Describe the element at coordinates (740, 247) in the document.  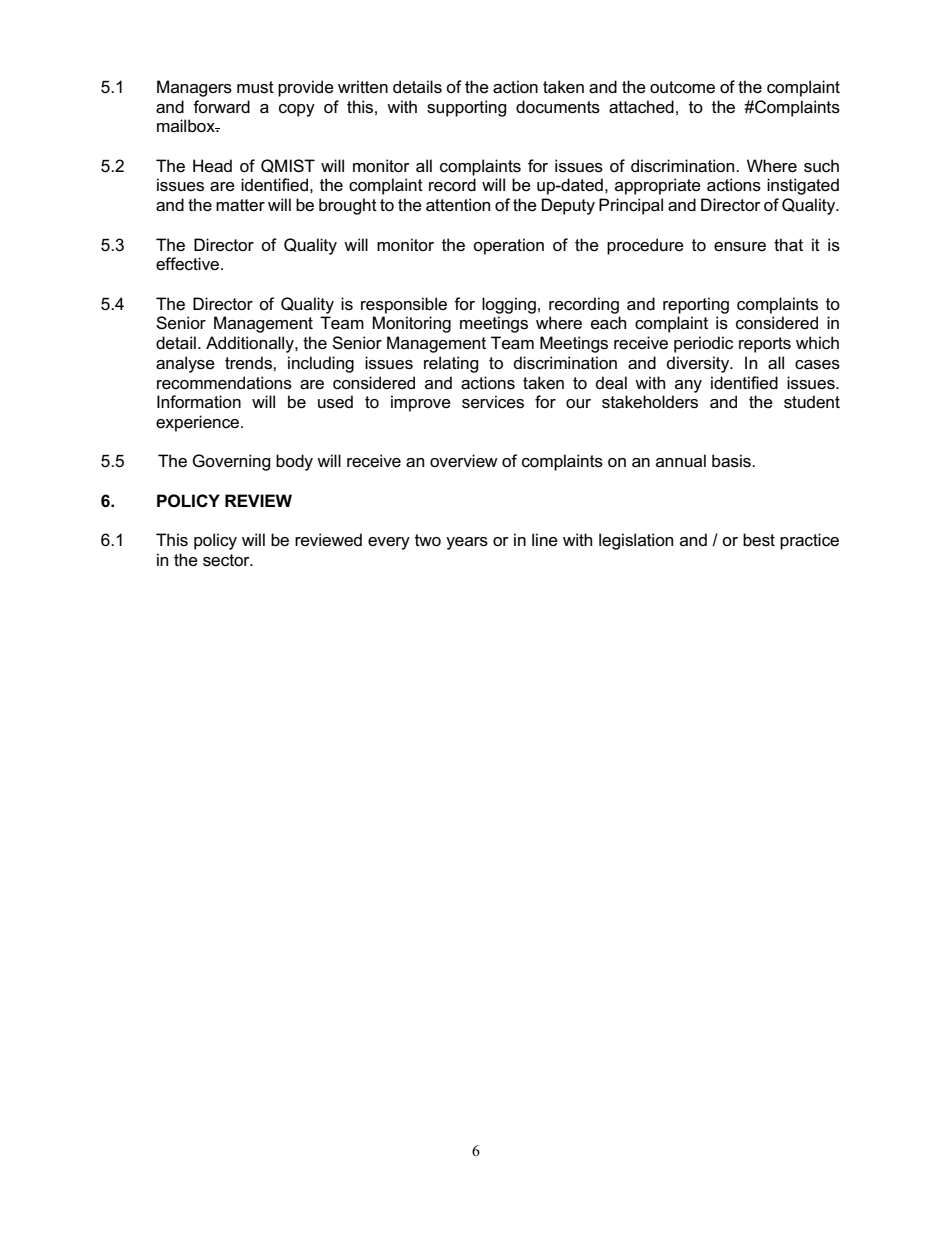
I see `ensure` at that location.
